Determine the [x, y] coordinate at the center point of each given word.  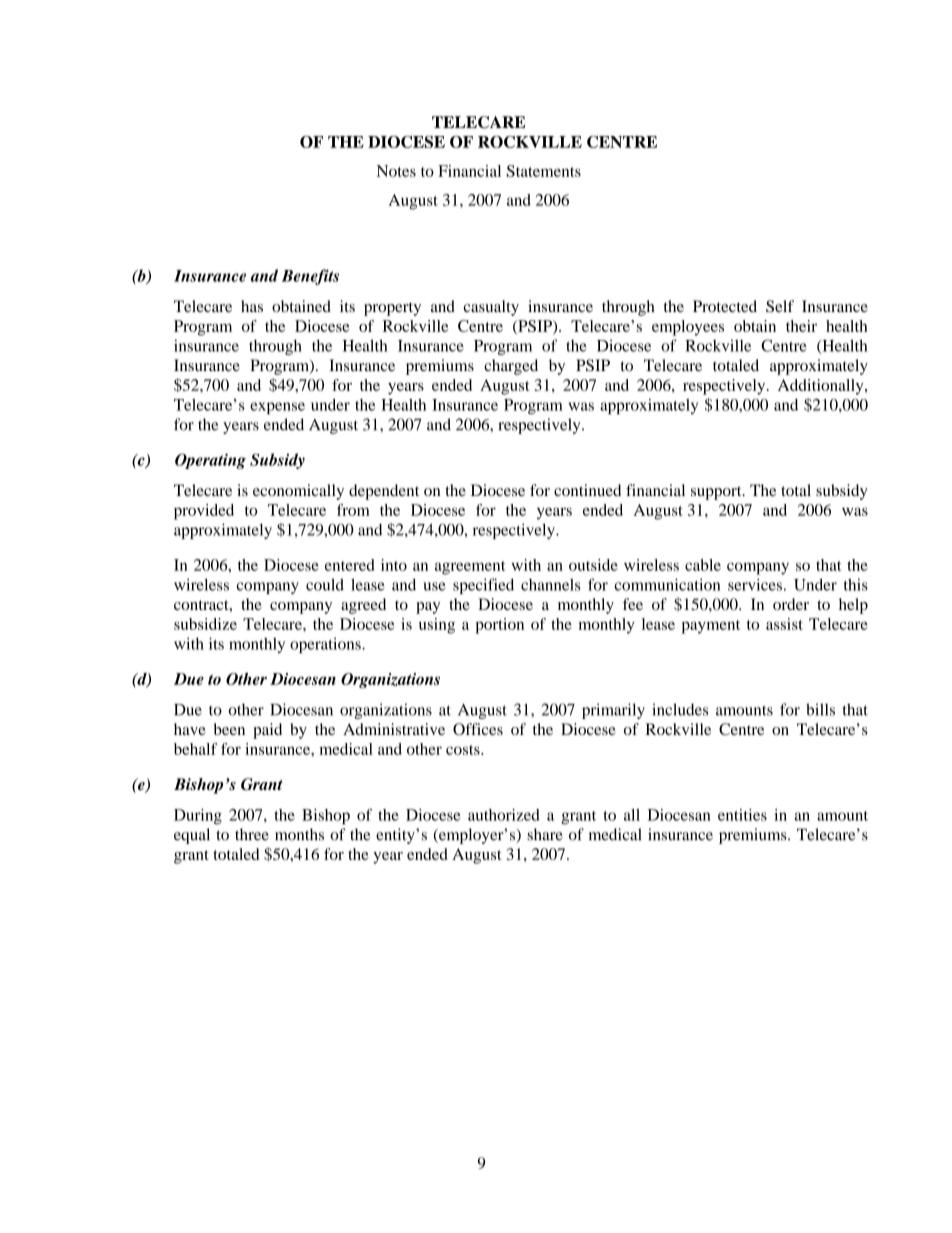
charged [511, 367]
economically [298, 492]
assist [784, 624]
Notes [396, 171]
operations [326, 645]
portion [499, 626]
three [252, 834]
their [801, 326]
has [252, 306]
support [717, 493]
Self [780, 306]
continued [587, 490]
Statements [544, 171]
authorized [504, 815]
